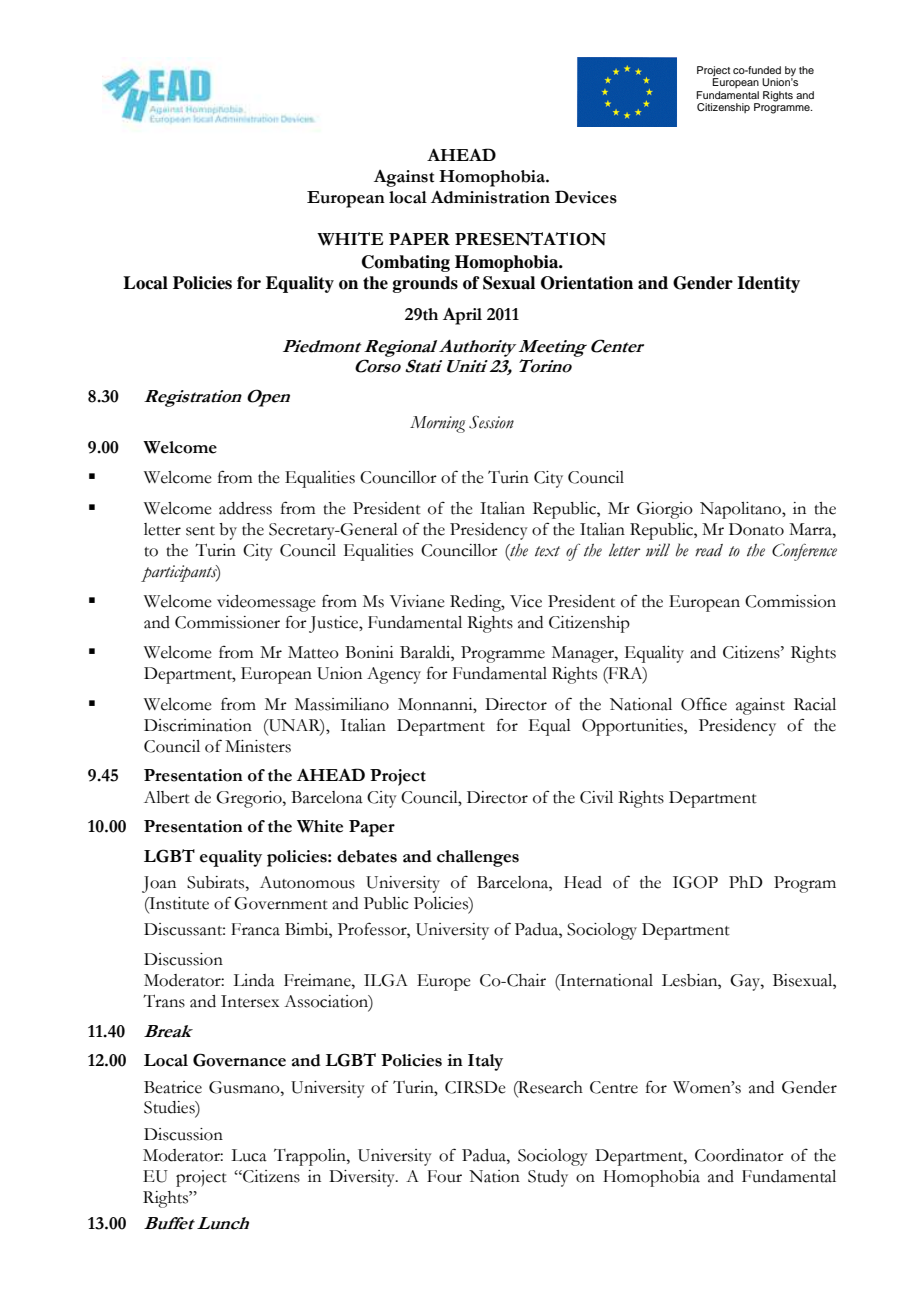 This image has width=924, height=1308. Describe the element at coordinates (478, 858) in the image. I see `challenges` at that location.
